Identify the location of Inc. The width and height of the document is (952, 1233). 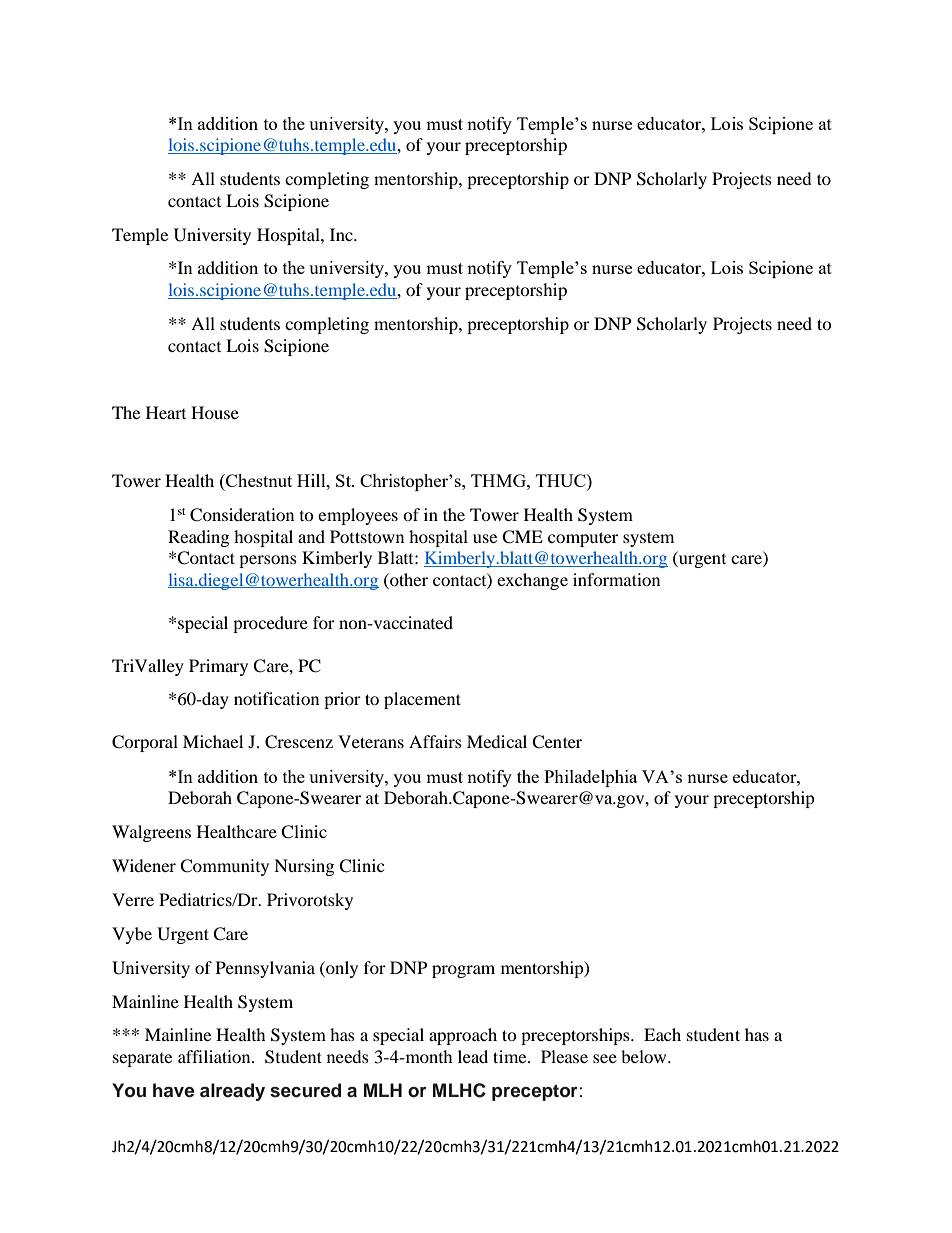
(342, 234).
